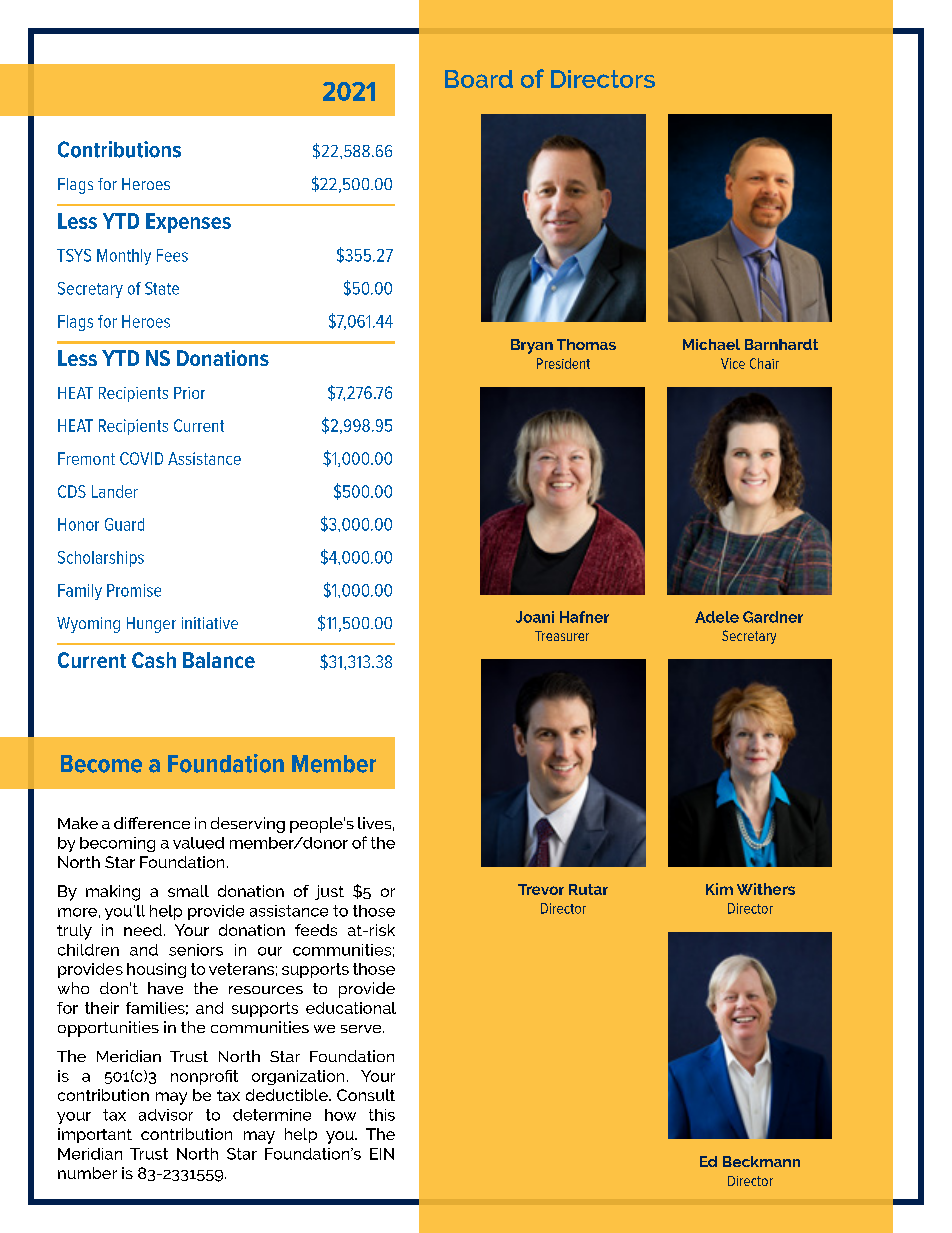 This image has height=1233, width=952. What do you see at coordinates (329, 892) in the image?
I see `just` at bounding box center [329, 892].
